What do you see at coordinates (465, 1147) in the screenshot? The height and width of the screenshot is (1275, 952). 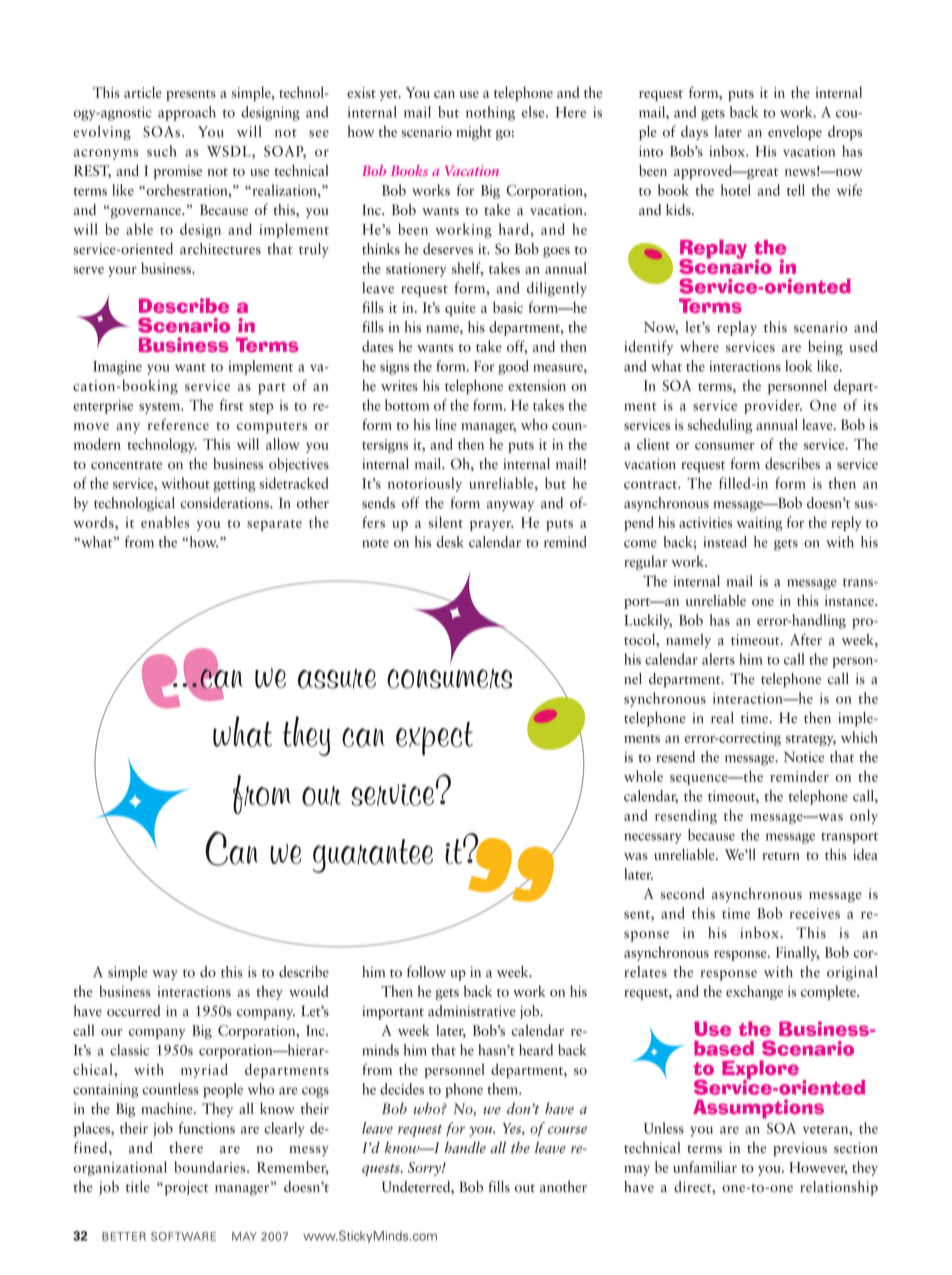 I see `handle` at bounding box center [465, 1147].
